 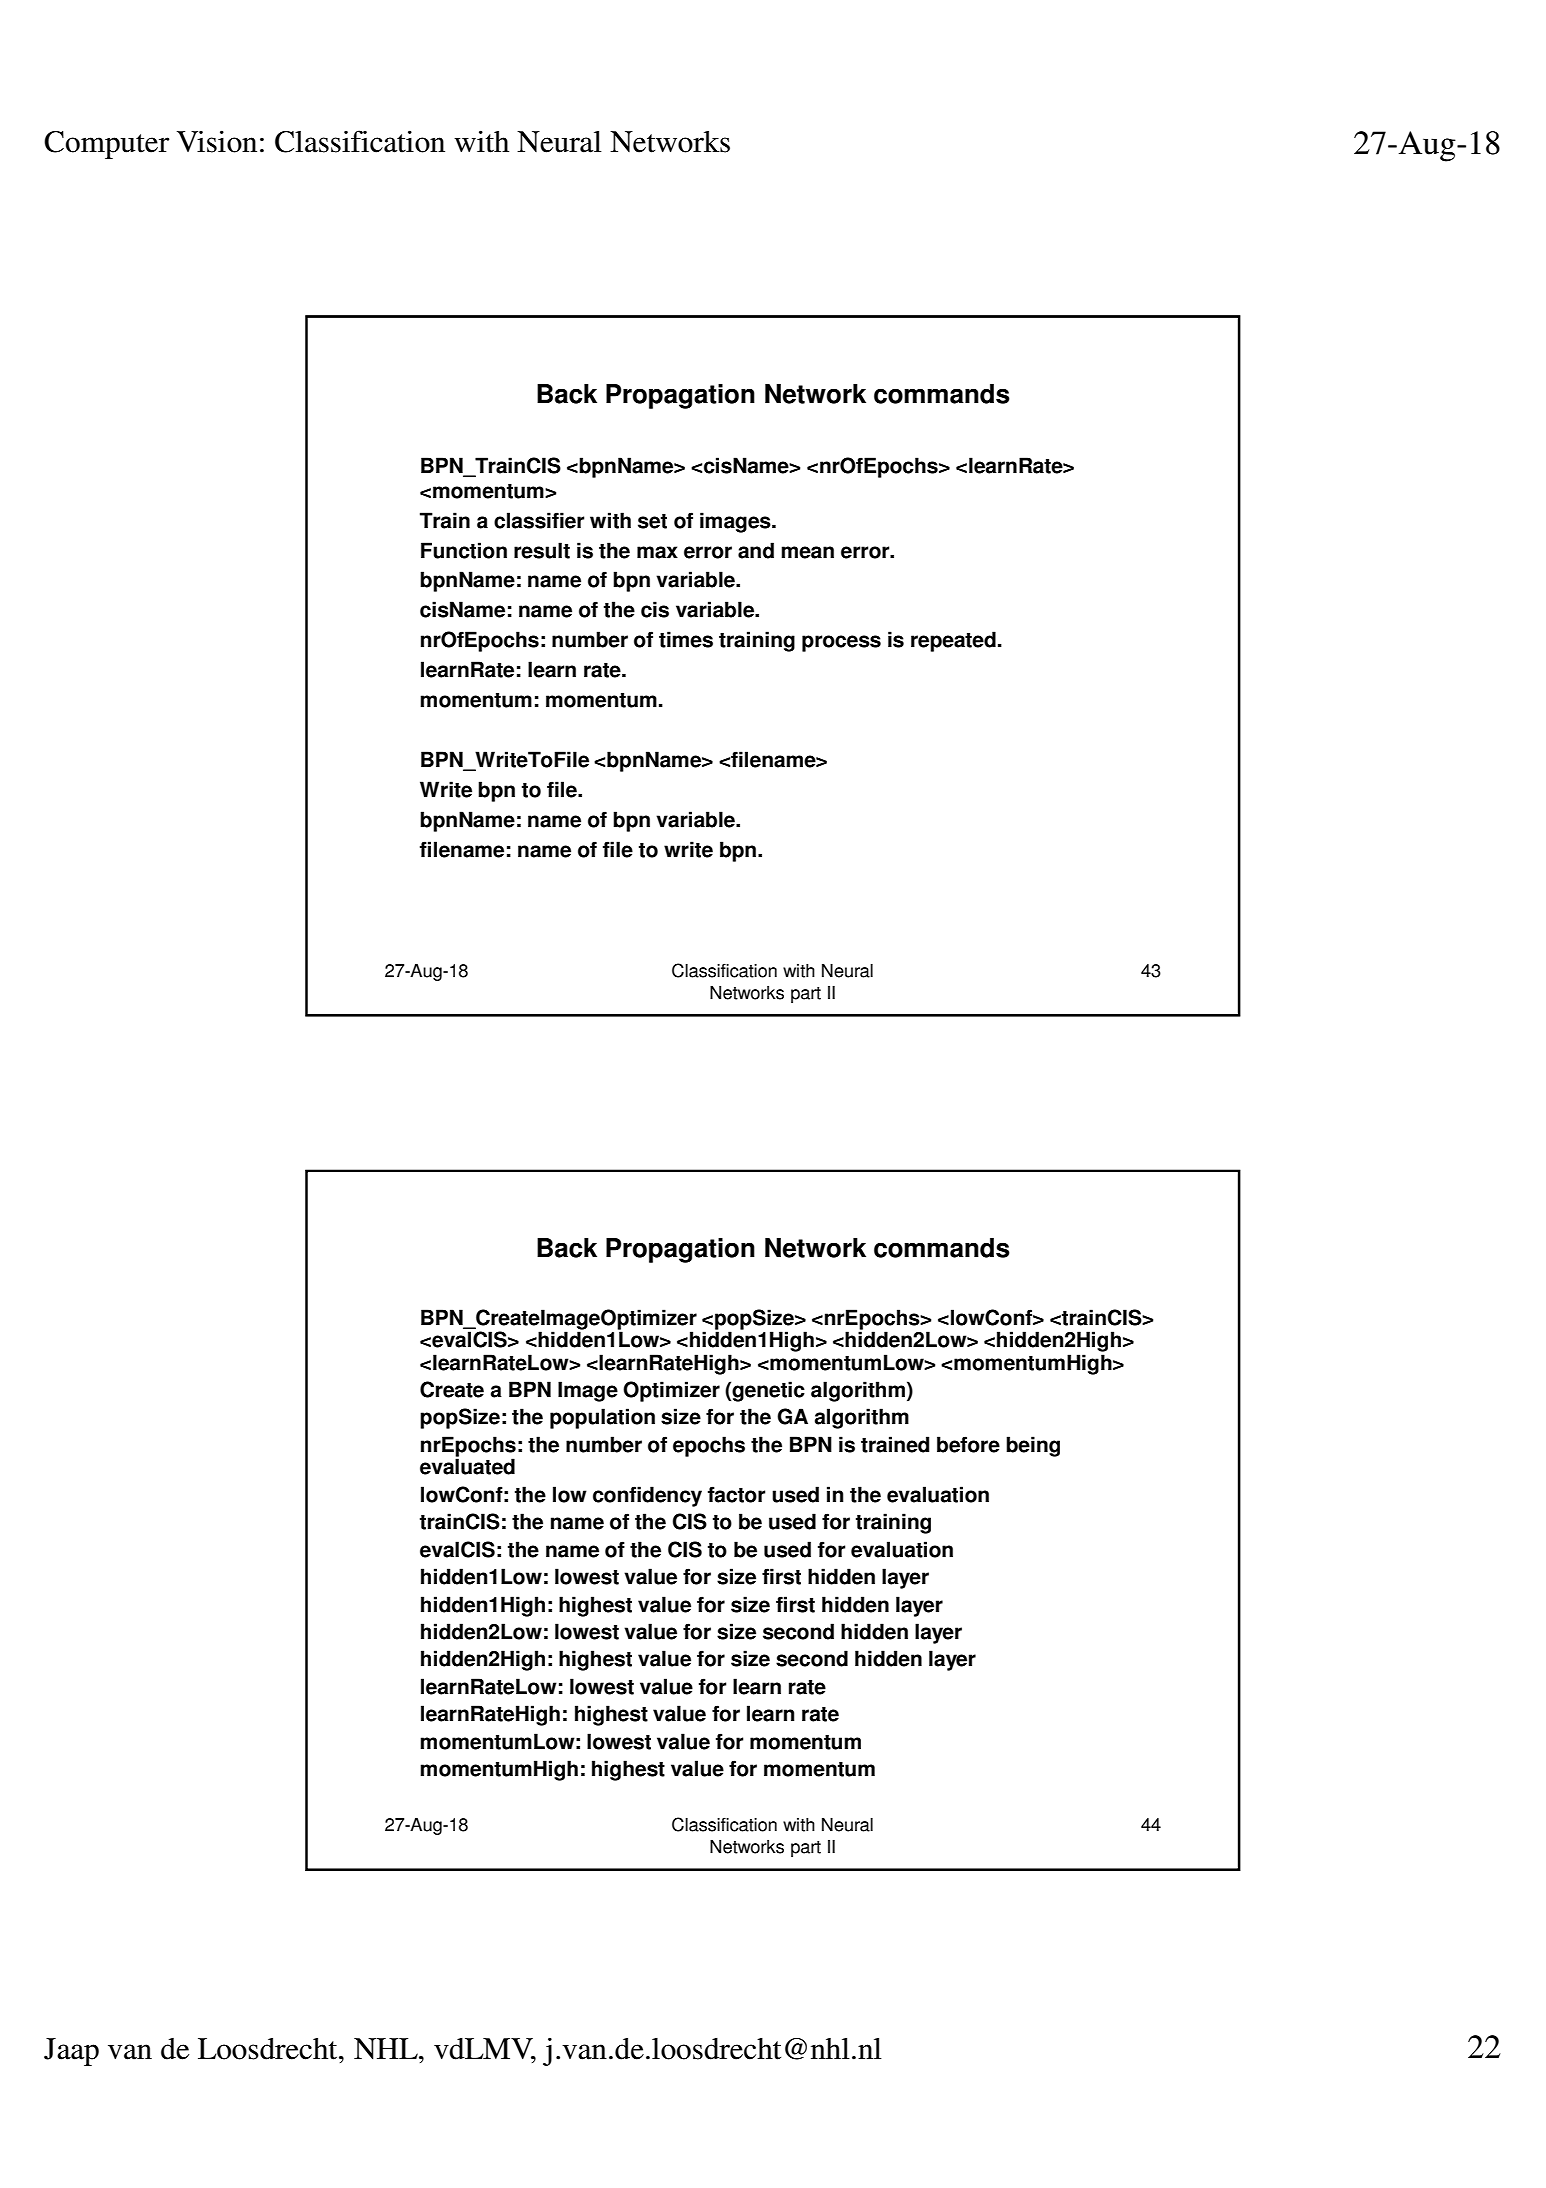 What do you see at coordinates (807, 552) in the document?
I see `mean` at bounding box center [807, 552].
